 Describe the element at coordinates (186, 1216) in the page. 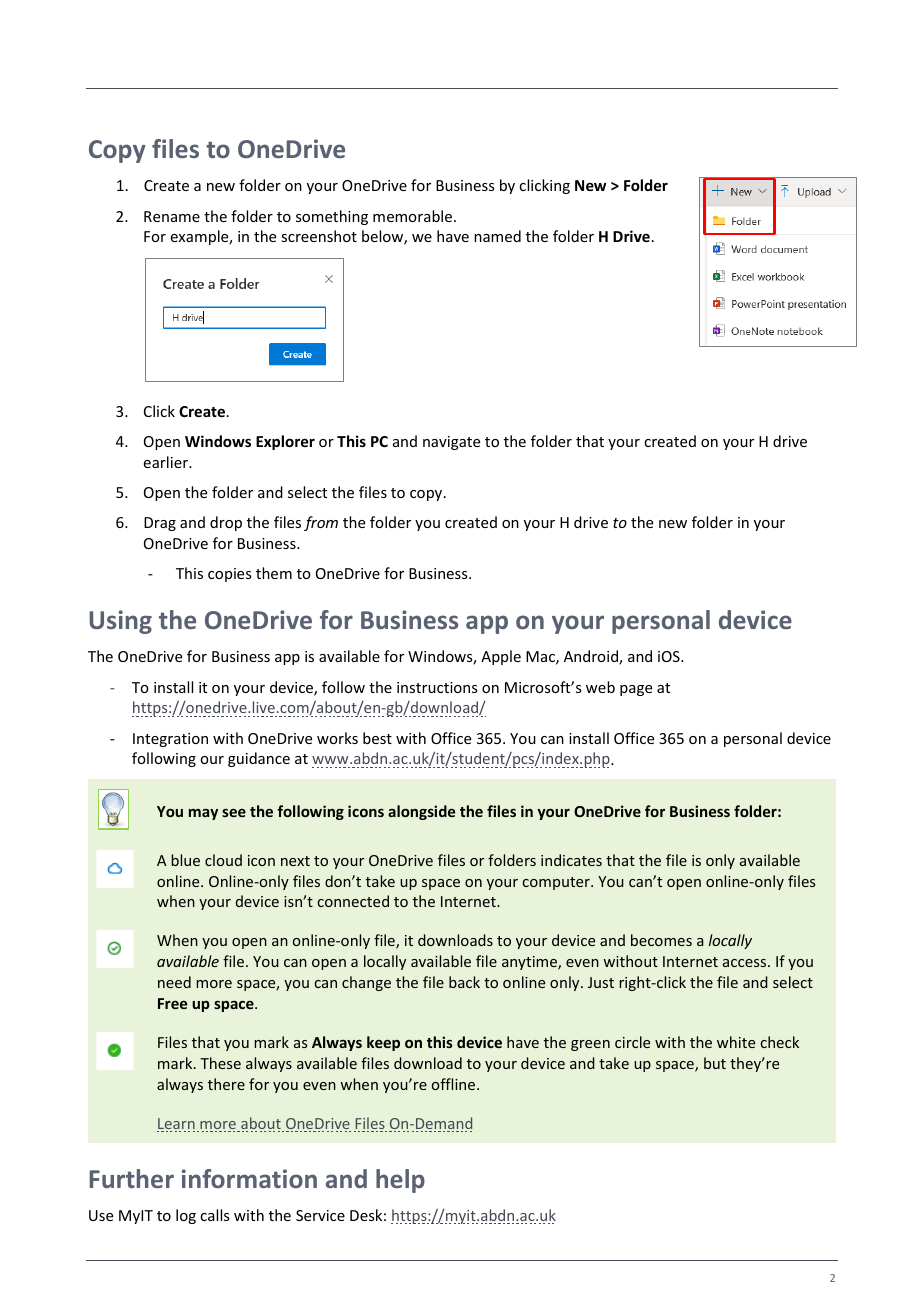

I see `log` at that location.
